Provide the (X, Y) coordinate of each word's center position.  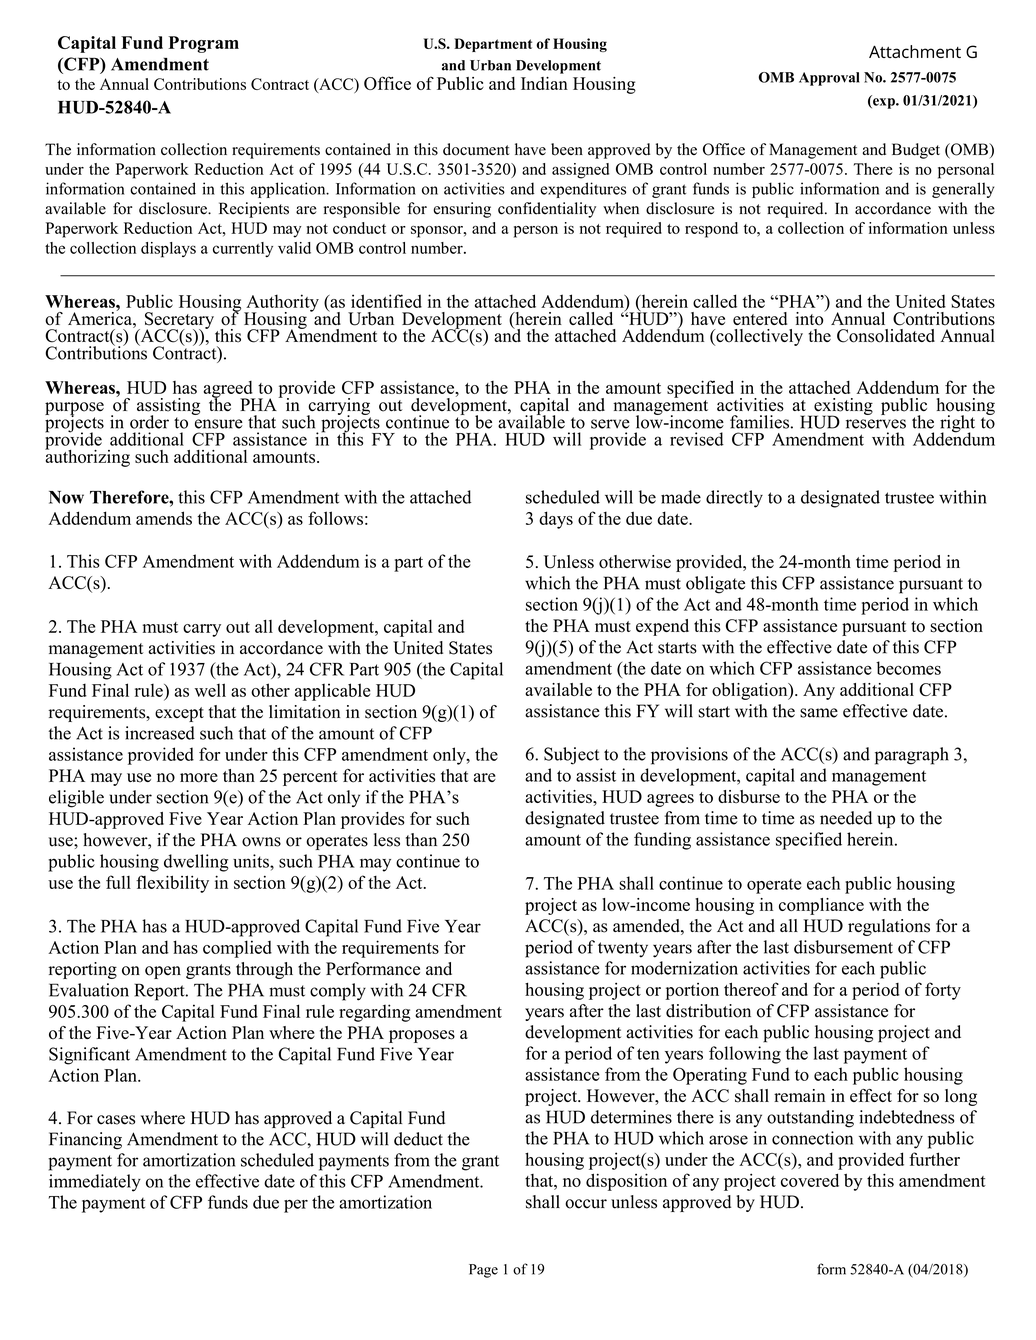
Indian (544, 83)
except (179, 714)
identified (386, 301)
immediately (95, 1183)
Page (483, 1271)
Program (203, 44)
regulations (889, 927)
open (163, 972)
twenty (623, 950)
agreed (229, 390)
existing (843, 407)
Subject (571, 756)
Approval (829, 79)
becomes (908, 668)
